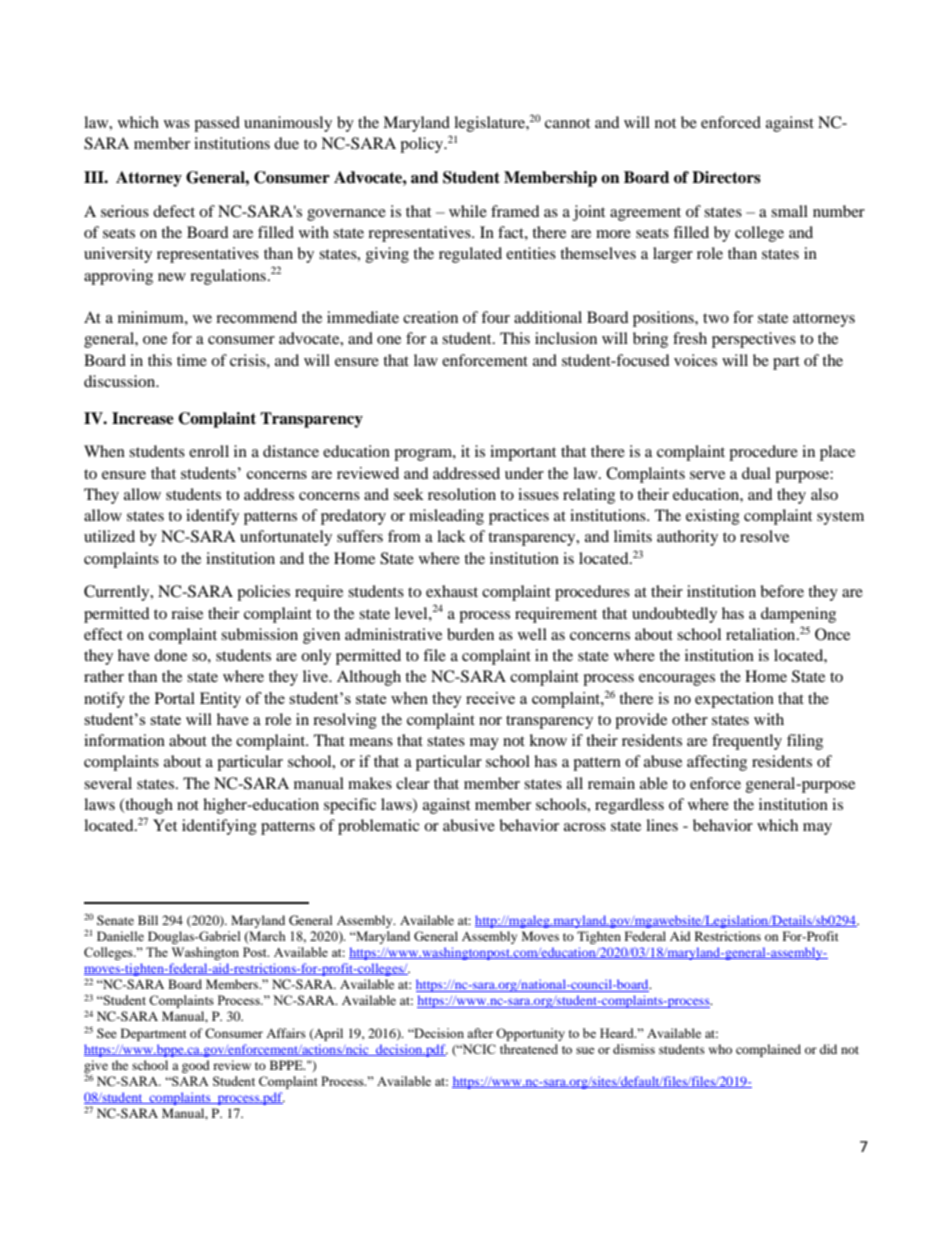 The image size is (952, 1233). Describe the element at coordinates (469, 825) in the page. I see `abusive` at that location.
